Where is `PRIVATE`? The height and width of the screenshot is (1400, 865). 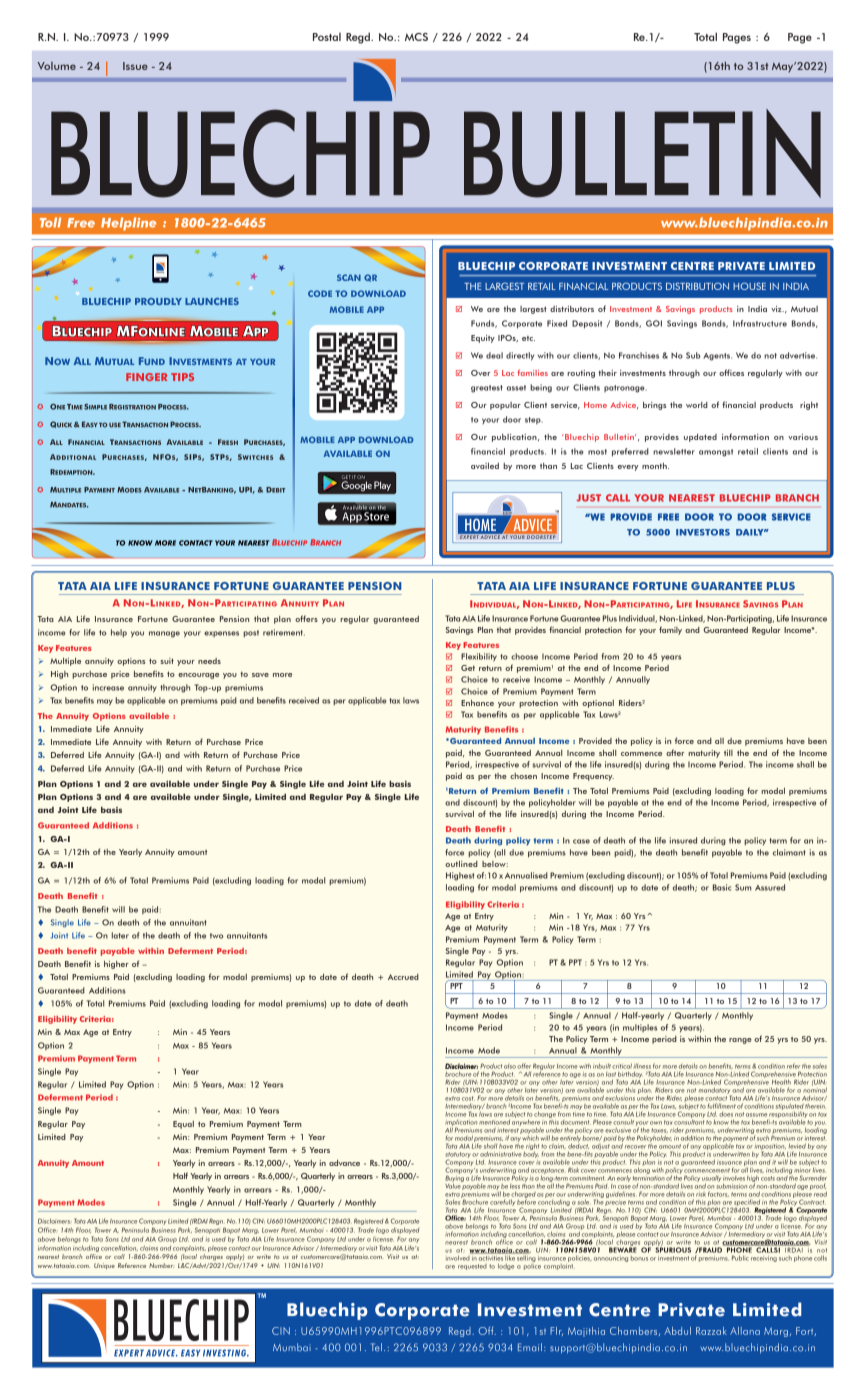 PRIVATE is located at coordinates (741, 266).
